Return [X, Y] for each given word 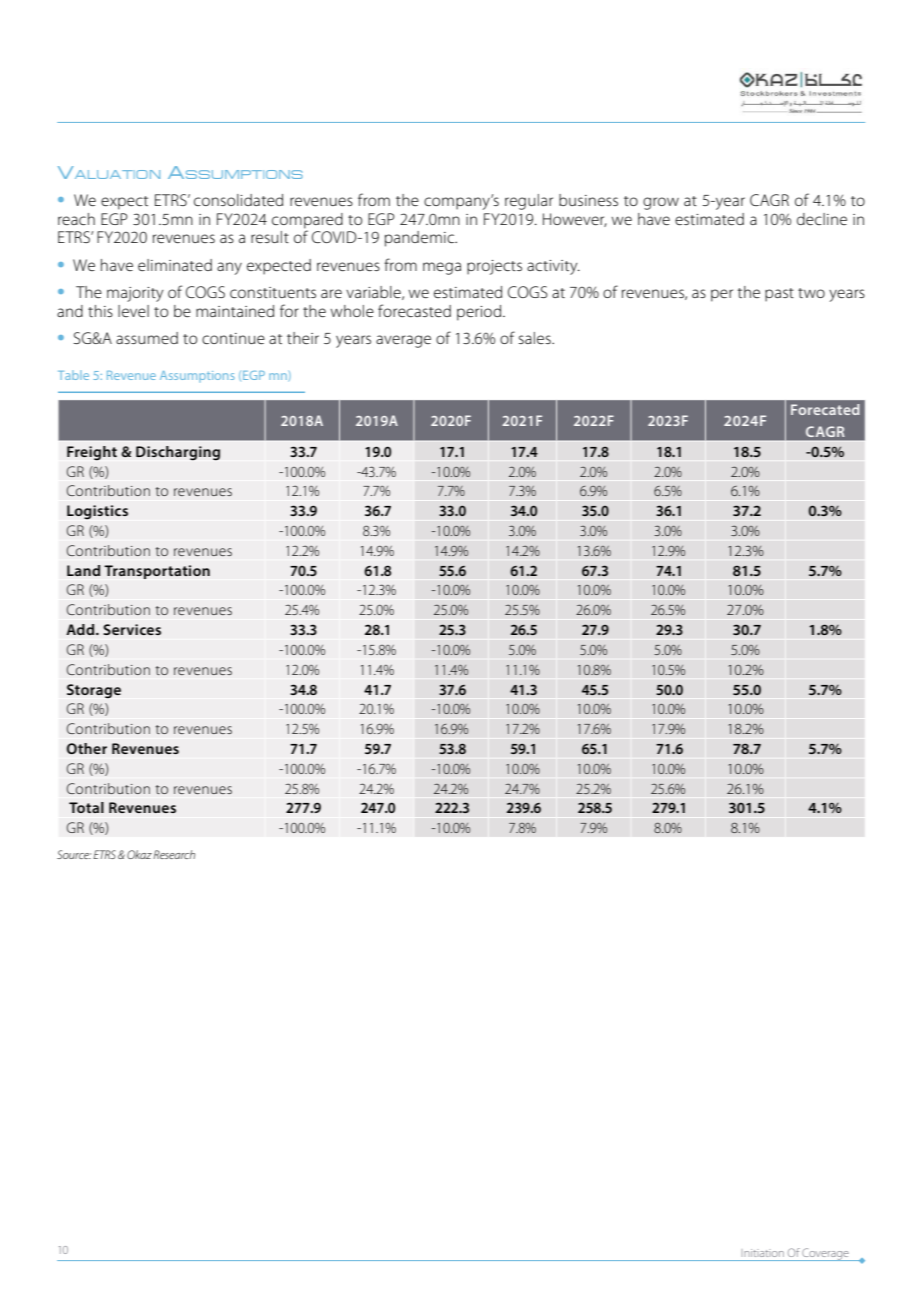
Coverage [826, 1254]
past [779, 295]
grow [661, 203]
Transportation [157, 572]
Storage [94, 691]
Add [81, 629]
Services [132, 629]
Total [86, 807]
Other [86, 748]
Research [174, 854]
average [403, 341]
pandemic [421, 239]
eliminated [175, 265]
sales [536, 338]
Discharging [178, 453]
